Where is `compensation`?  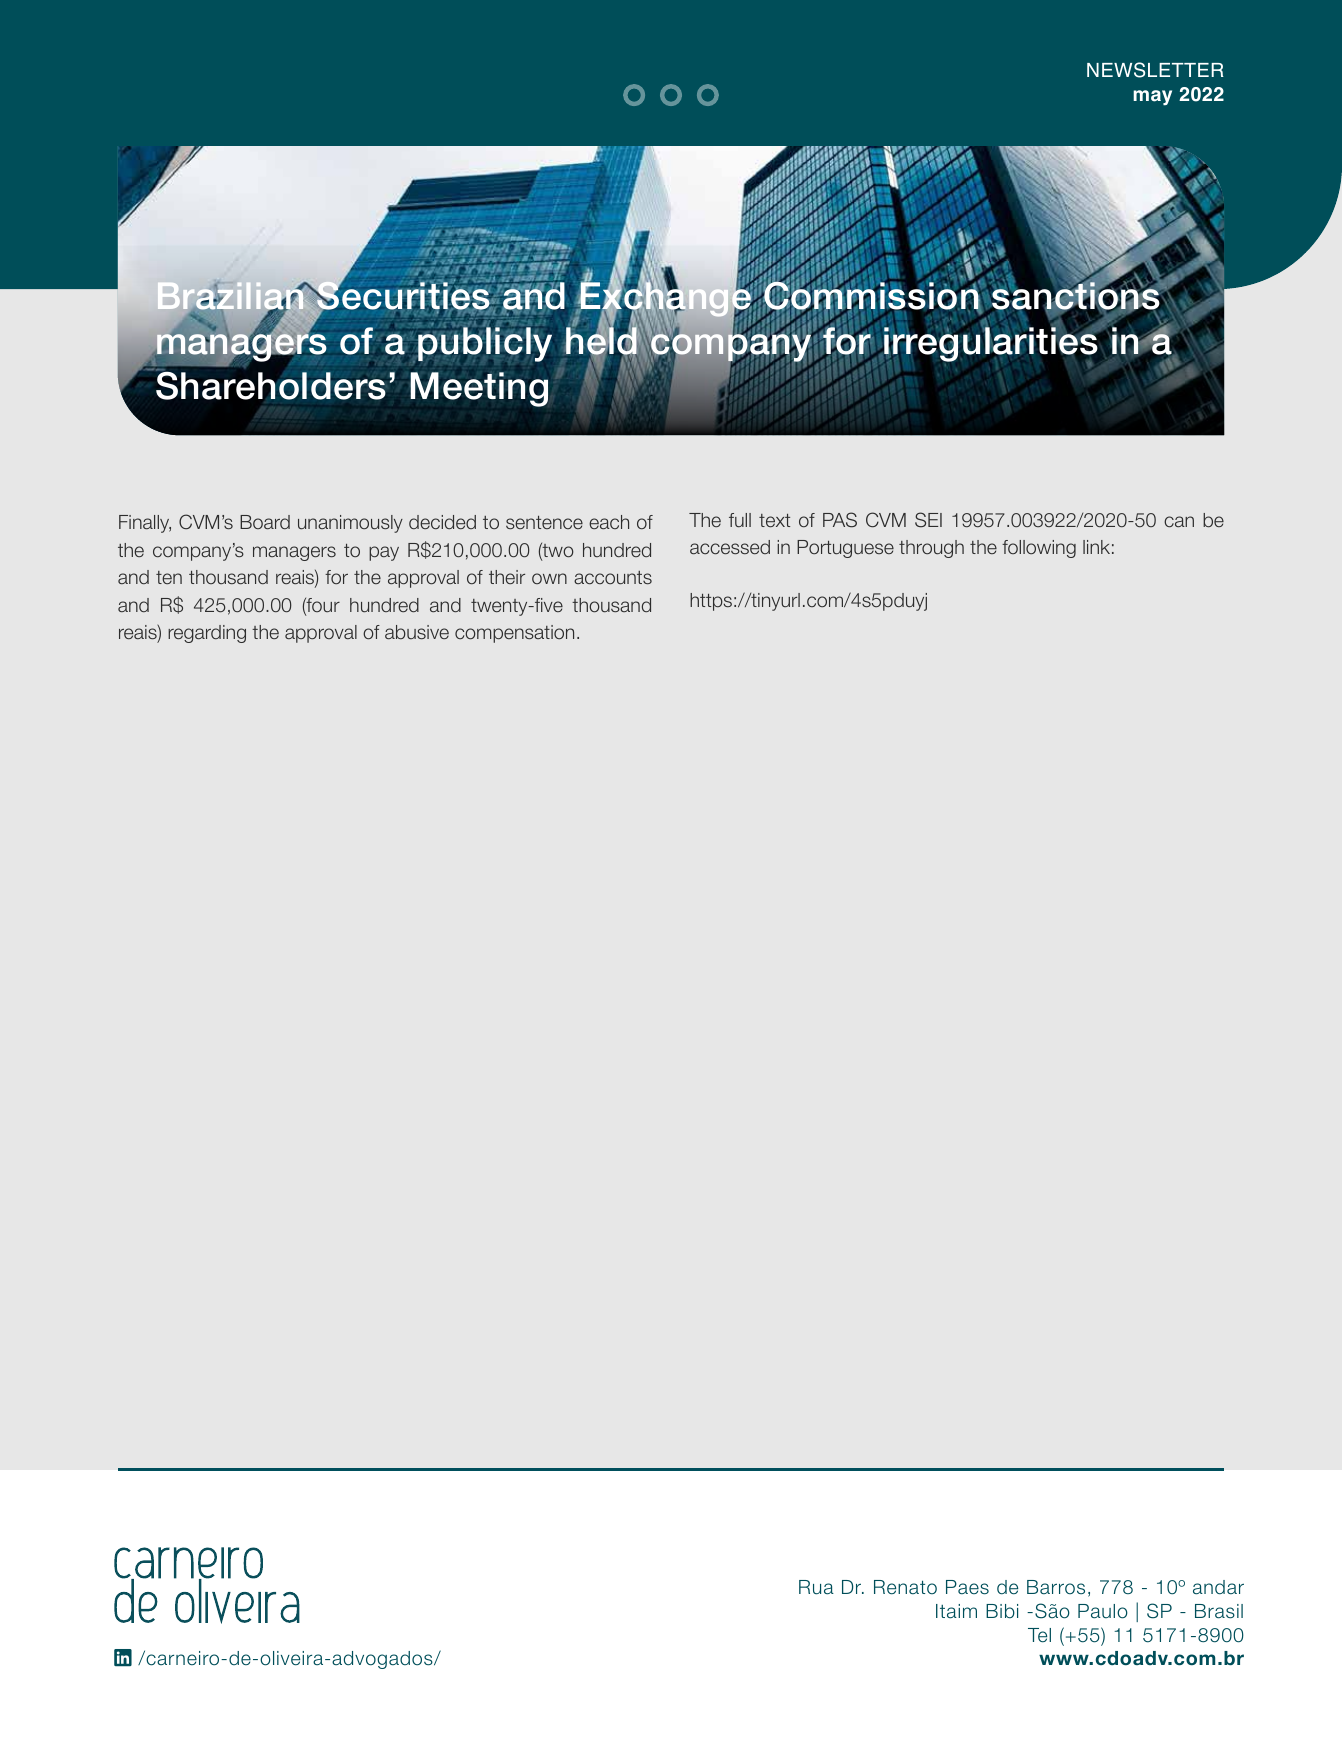
compensation is located at coordinates (514, 634).
